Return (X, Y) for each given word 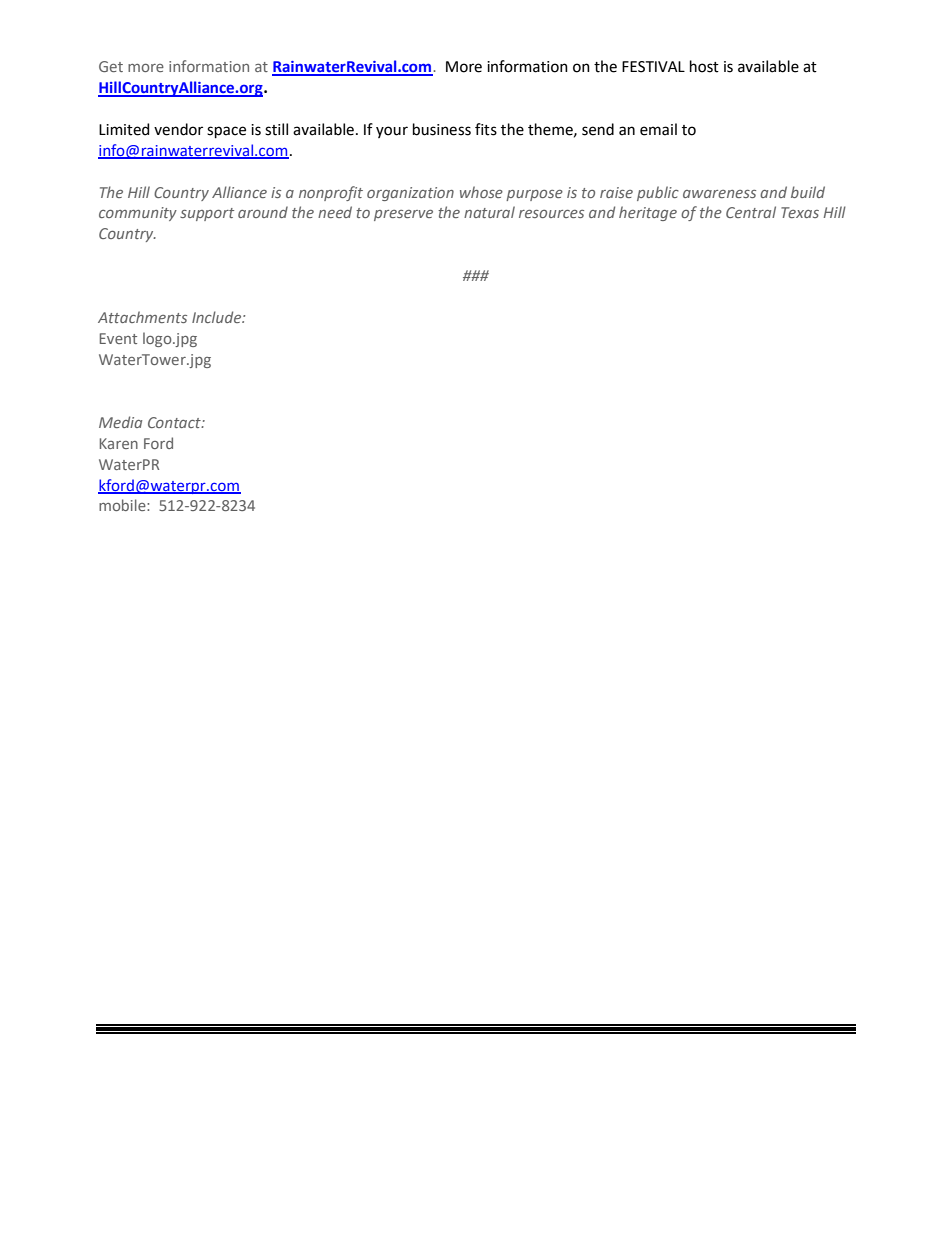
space (226, 132)
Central (751, 212)
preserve (403, 215)
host (704, 66)
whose (481, 192)
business (442, 129)
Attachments (142, 317)
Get (111, 66)
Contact (175, 422)
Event (118, 338)
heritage (648, 213)
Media (120, 422)
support (207, 214)
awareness (719, 194)
